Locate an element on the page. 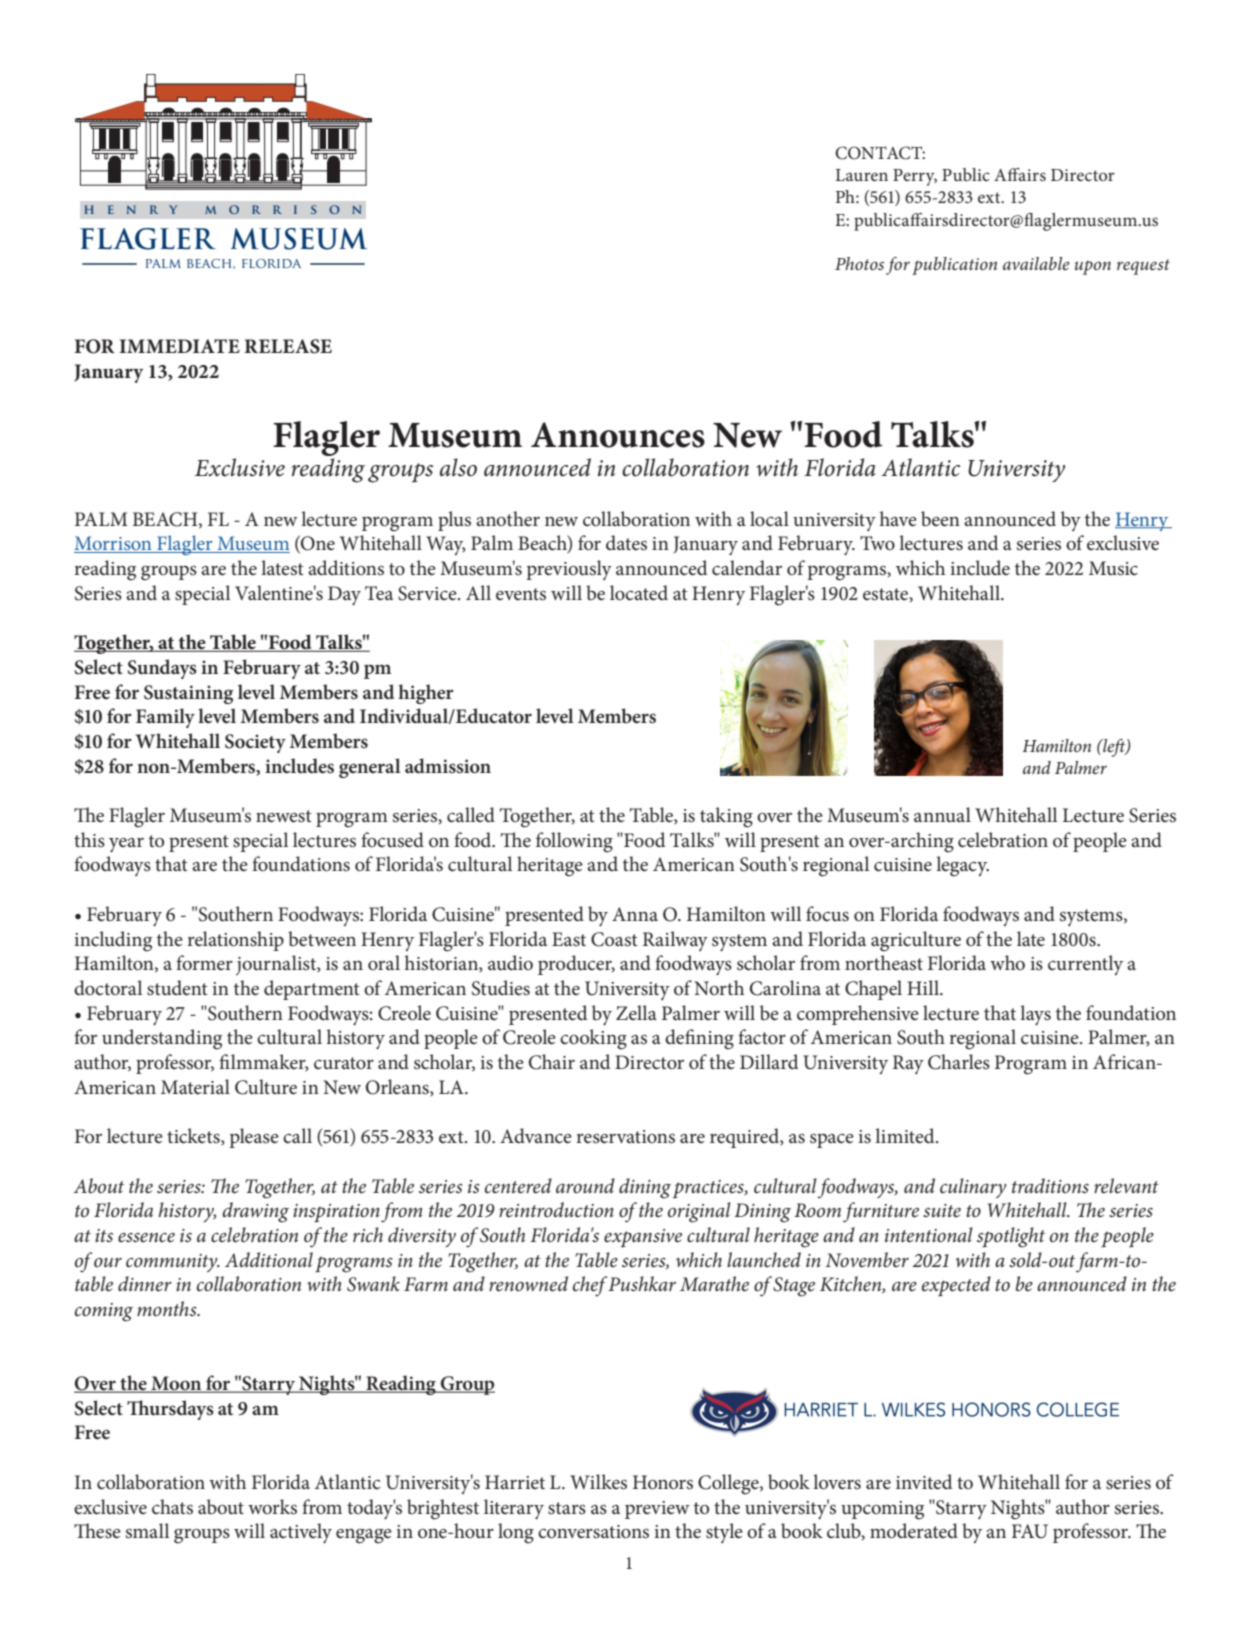  Society is located at coordinates (255, 743).
